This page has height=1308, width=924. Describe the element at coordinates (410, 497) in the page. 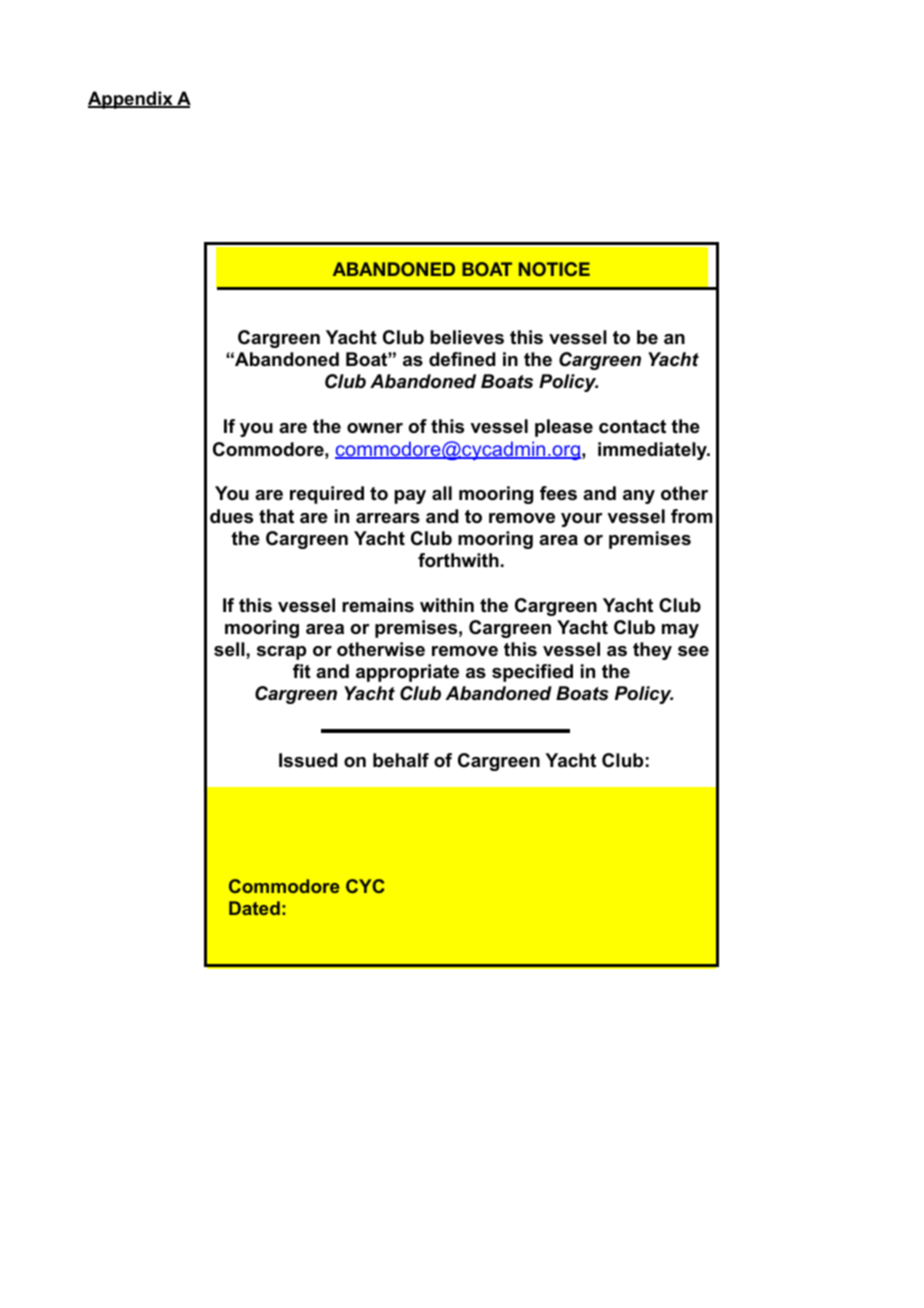

I see `pay` at that location.
